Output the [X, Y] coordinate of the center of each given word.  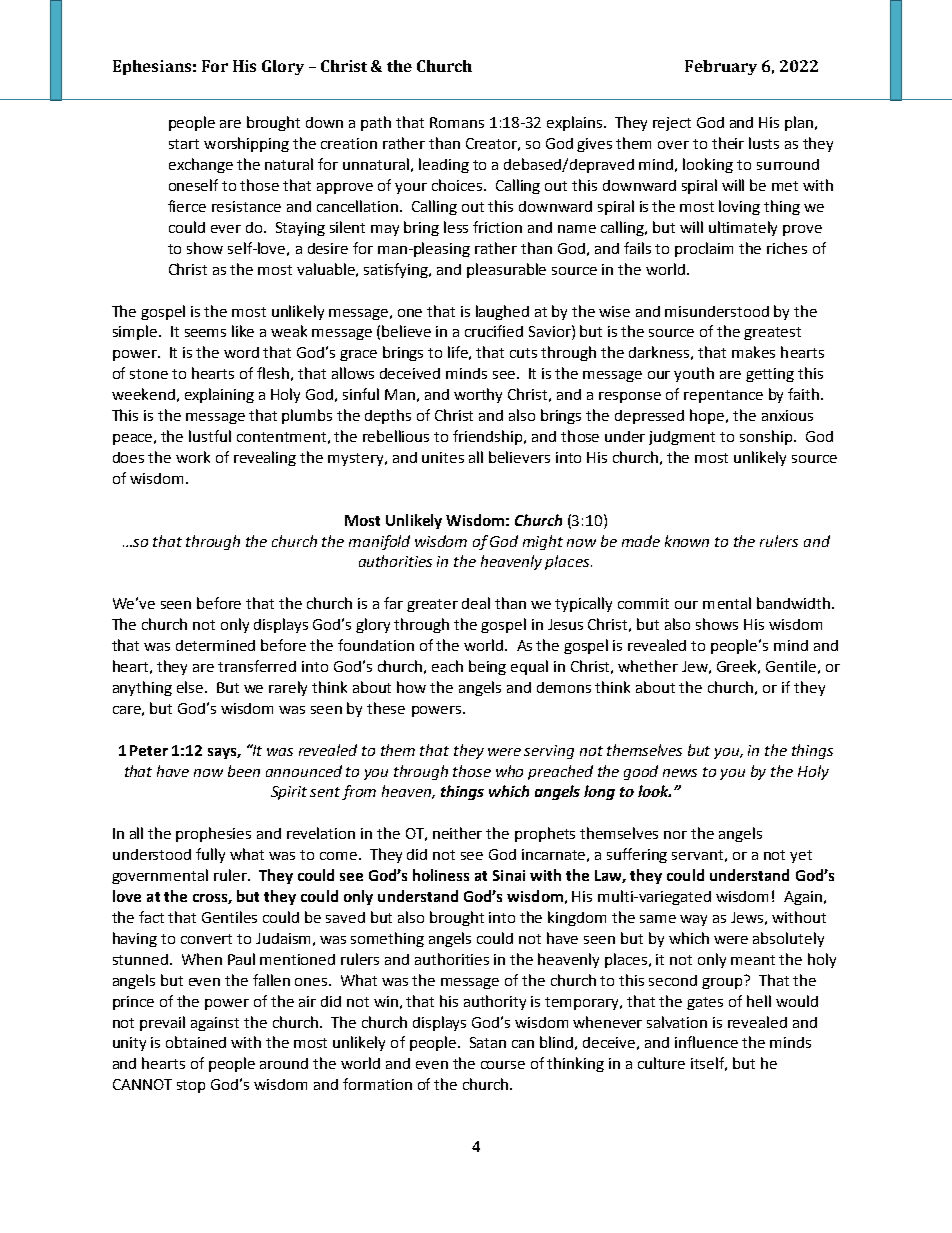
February [721, 67]
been [244, 771]
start [184, 144]
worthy [478, 395]
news [680, 773]
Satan [488, 1042]
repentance [723, 396]
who [509, 771]
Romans [457, 122]
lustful [210, 436]
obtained [196, 1042]
